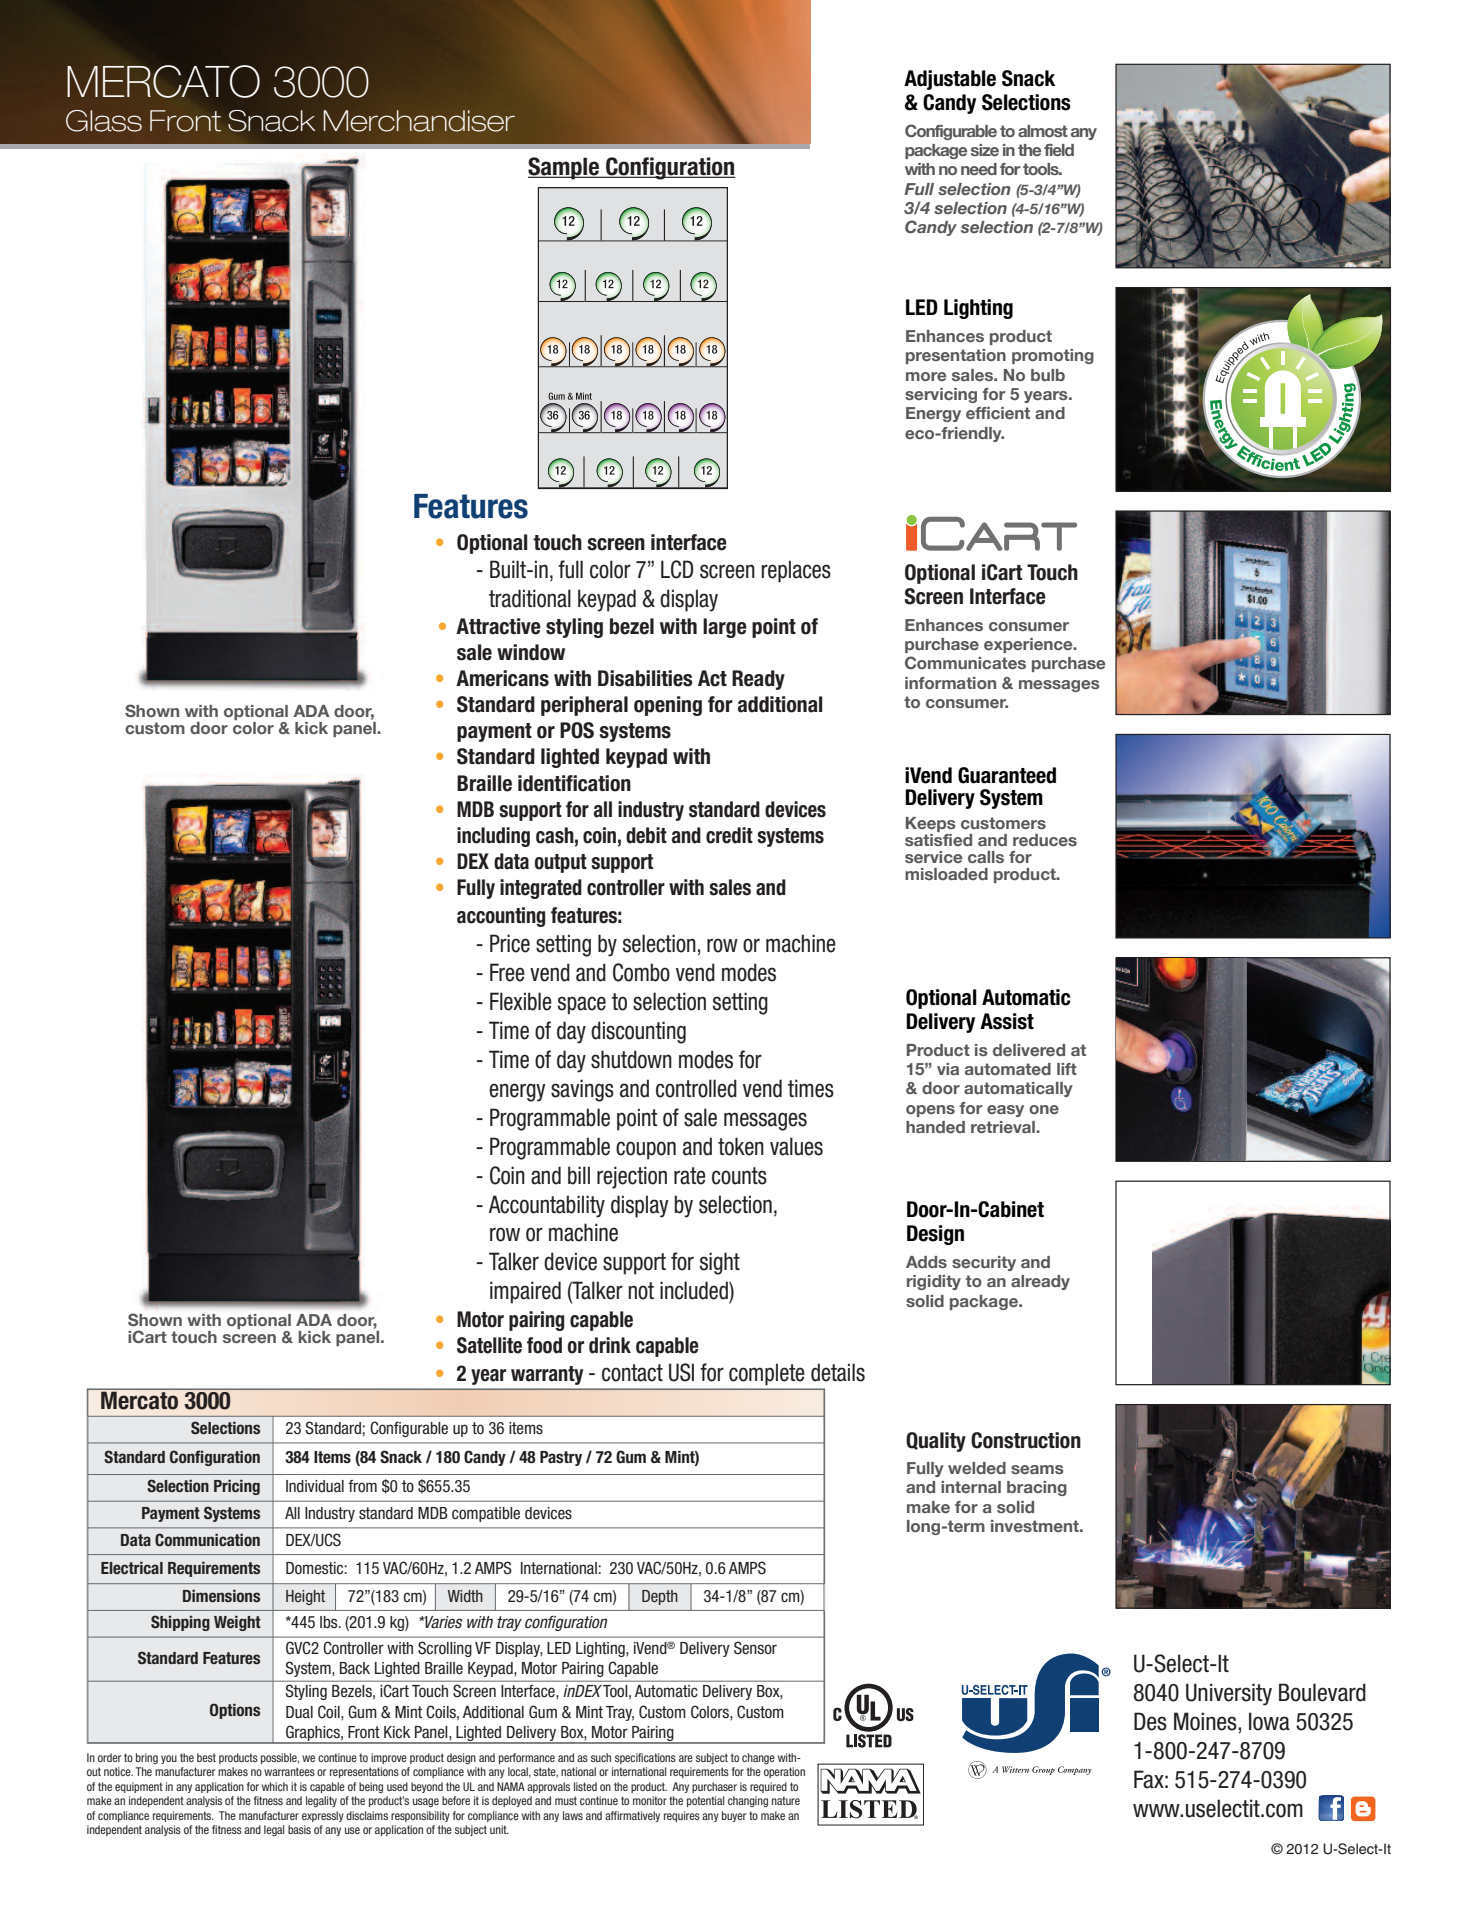 Image resolution: width=1478 pixels, height=1913 pixels. Describe the element at coordinates (104, 121) in the image. I see `Glass` at that location.
